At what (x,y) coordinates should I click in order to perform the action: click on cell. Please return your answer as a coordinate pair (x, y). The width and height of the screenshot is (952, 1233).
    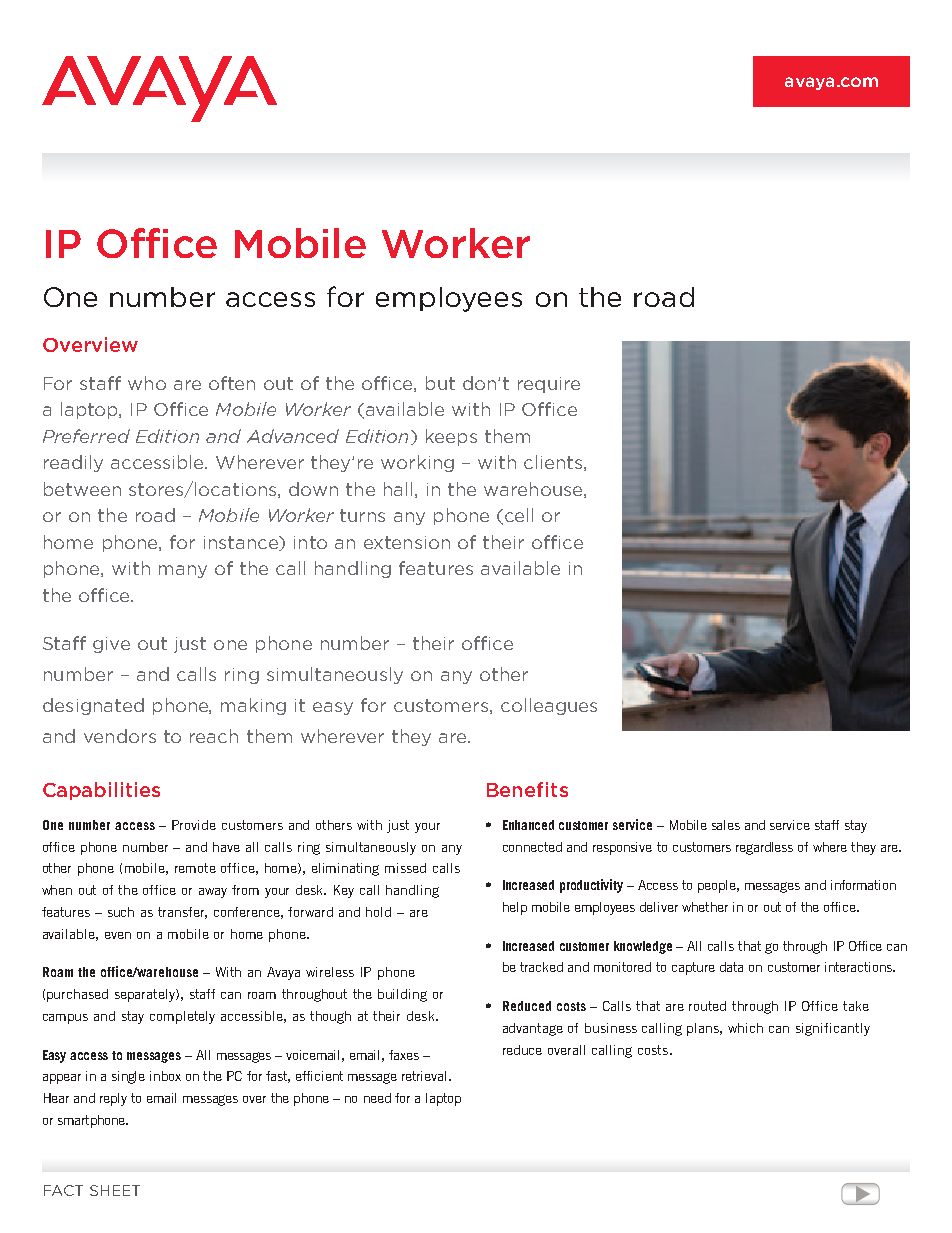
    Looking at the image, I should click on (519, 515).
